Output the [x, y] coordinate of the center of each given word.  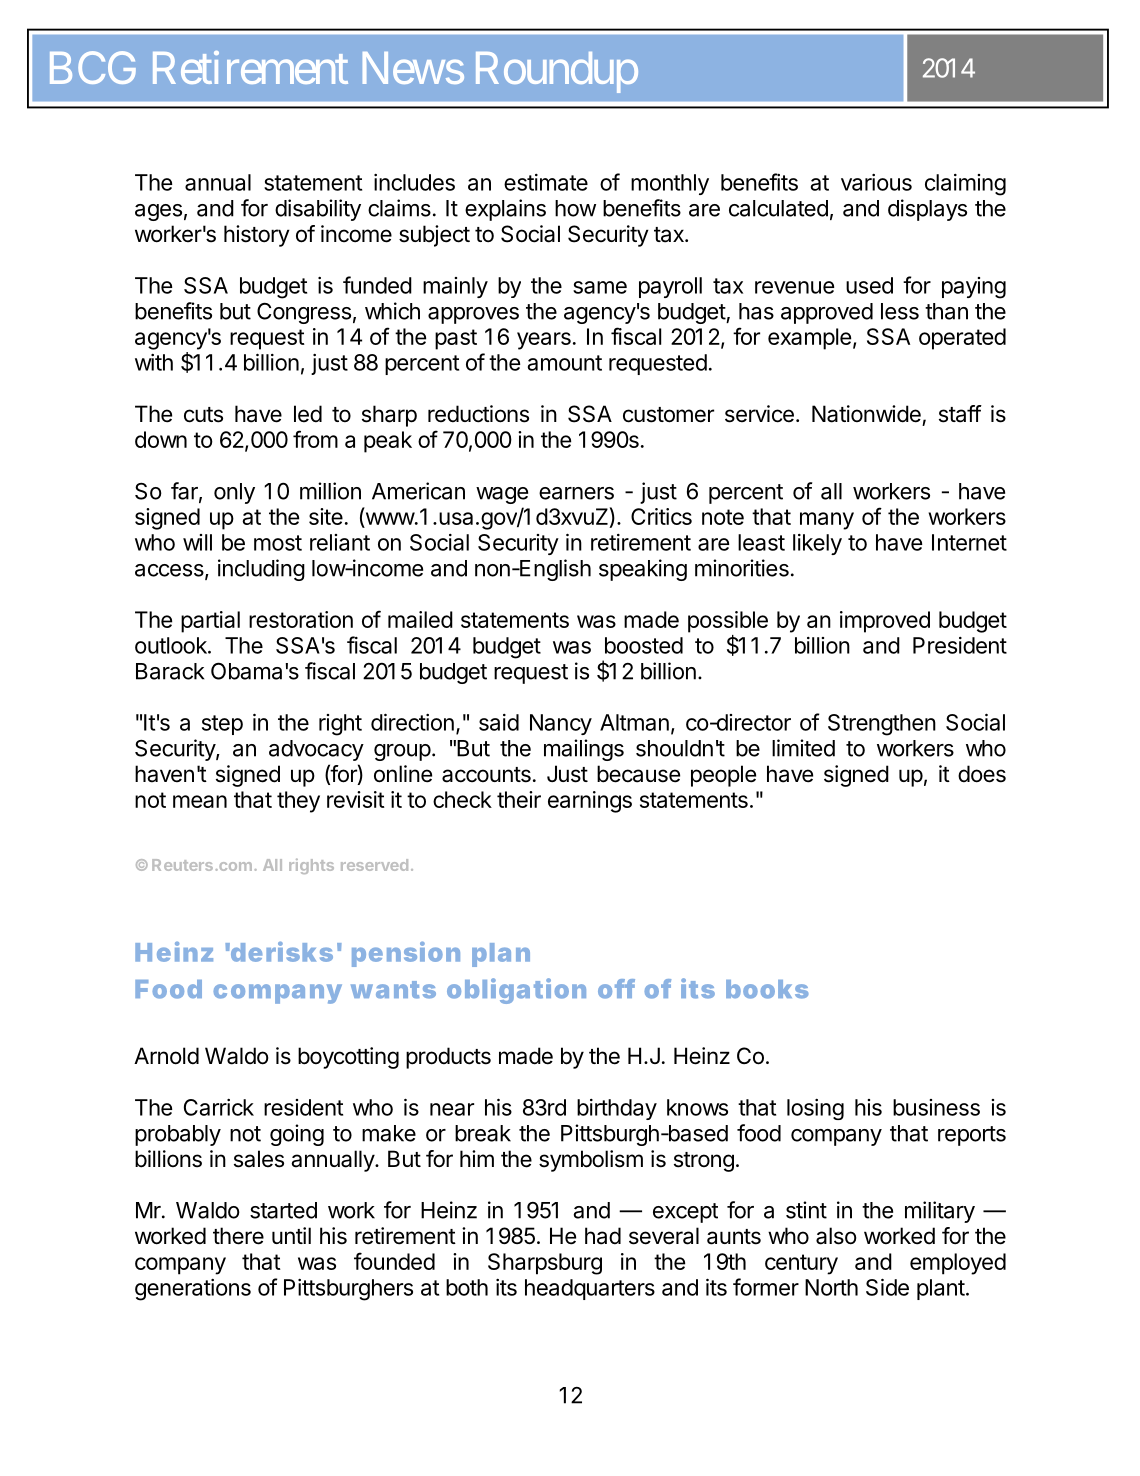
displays [927, 210]
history [257, 236]
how [575, 208]
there [238, 1236]
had [603, 1236]
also [836, 1236]
